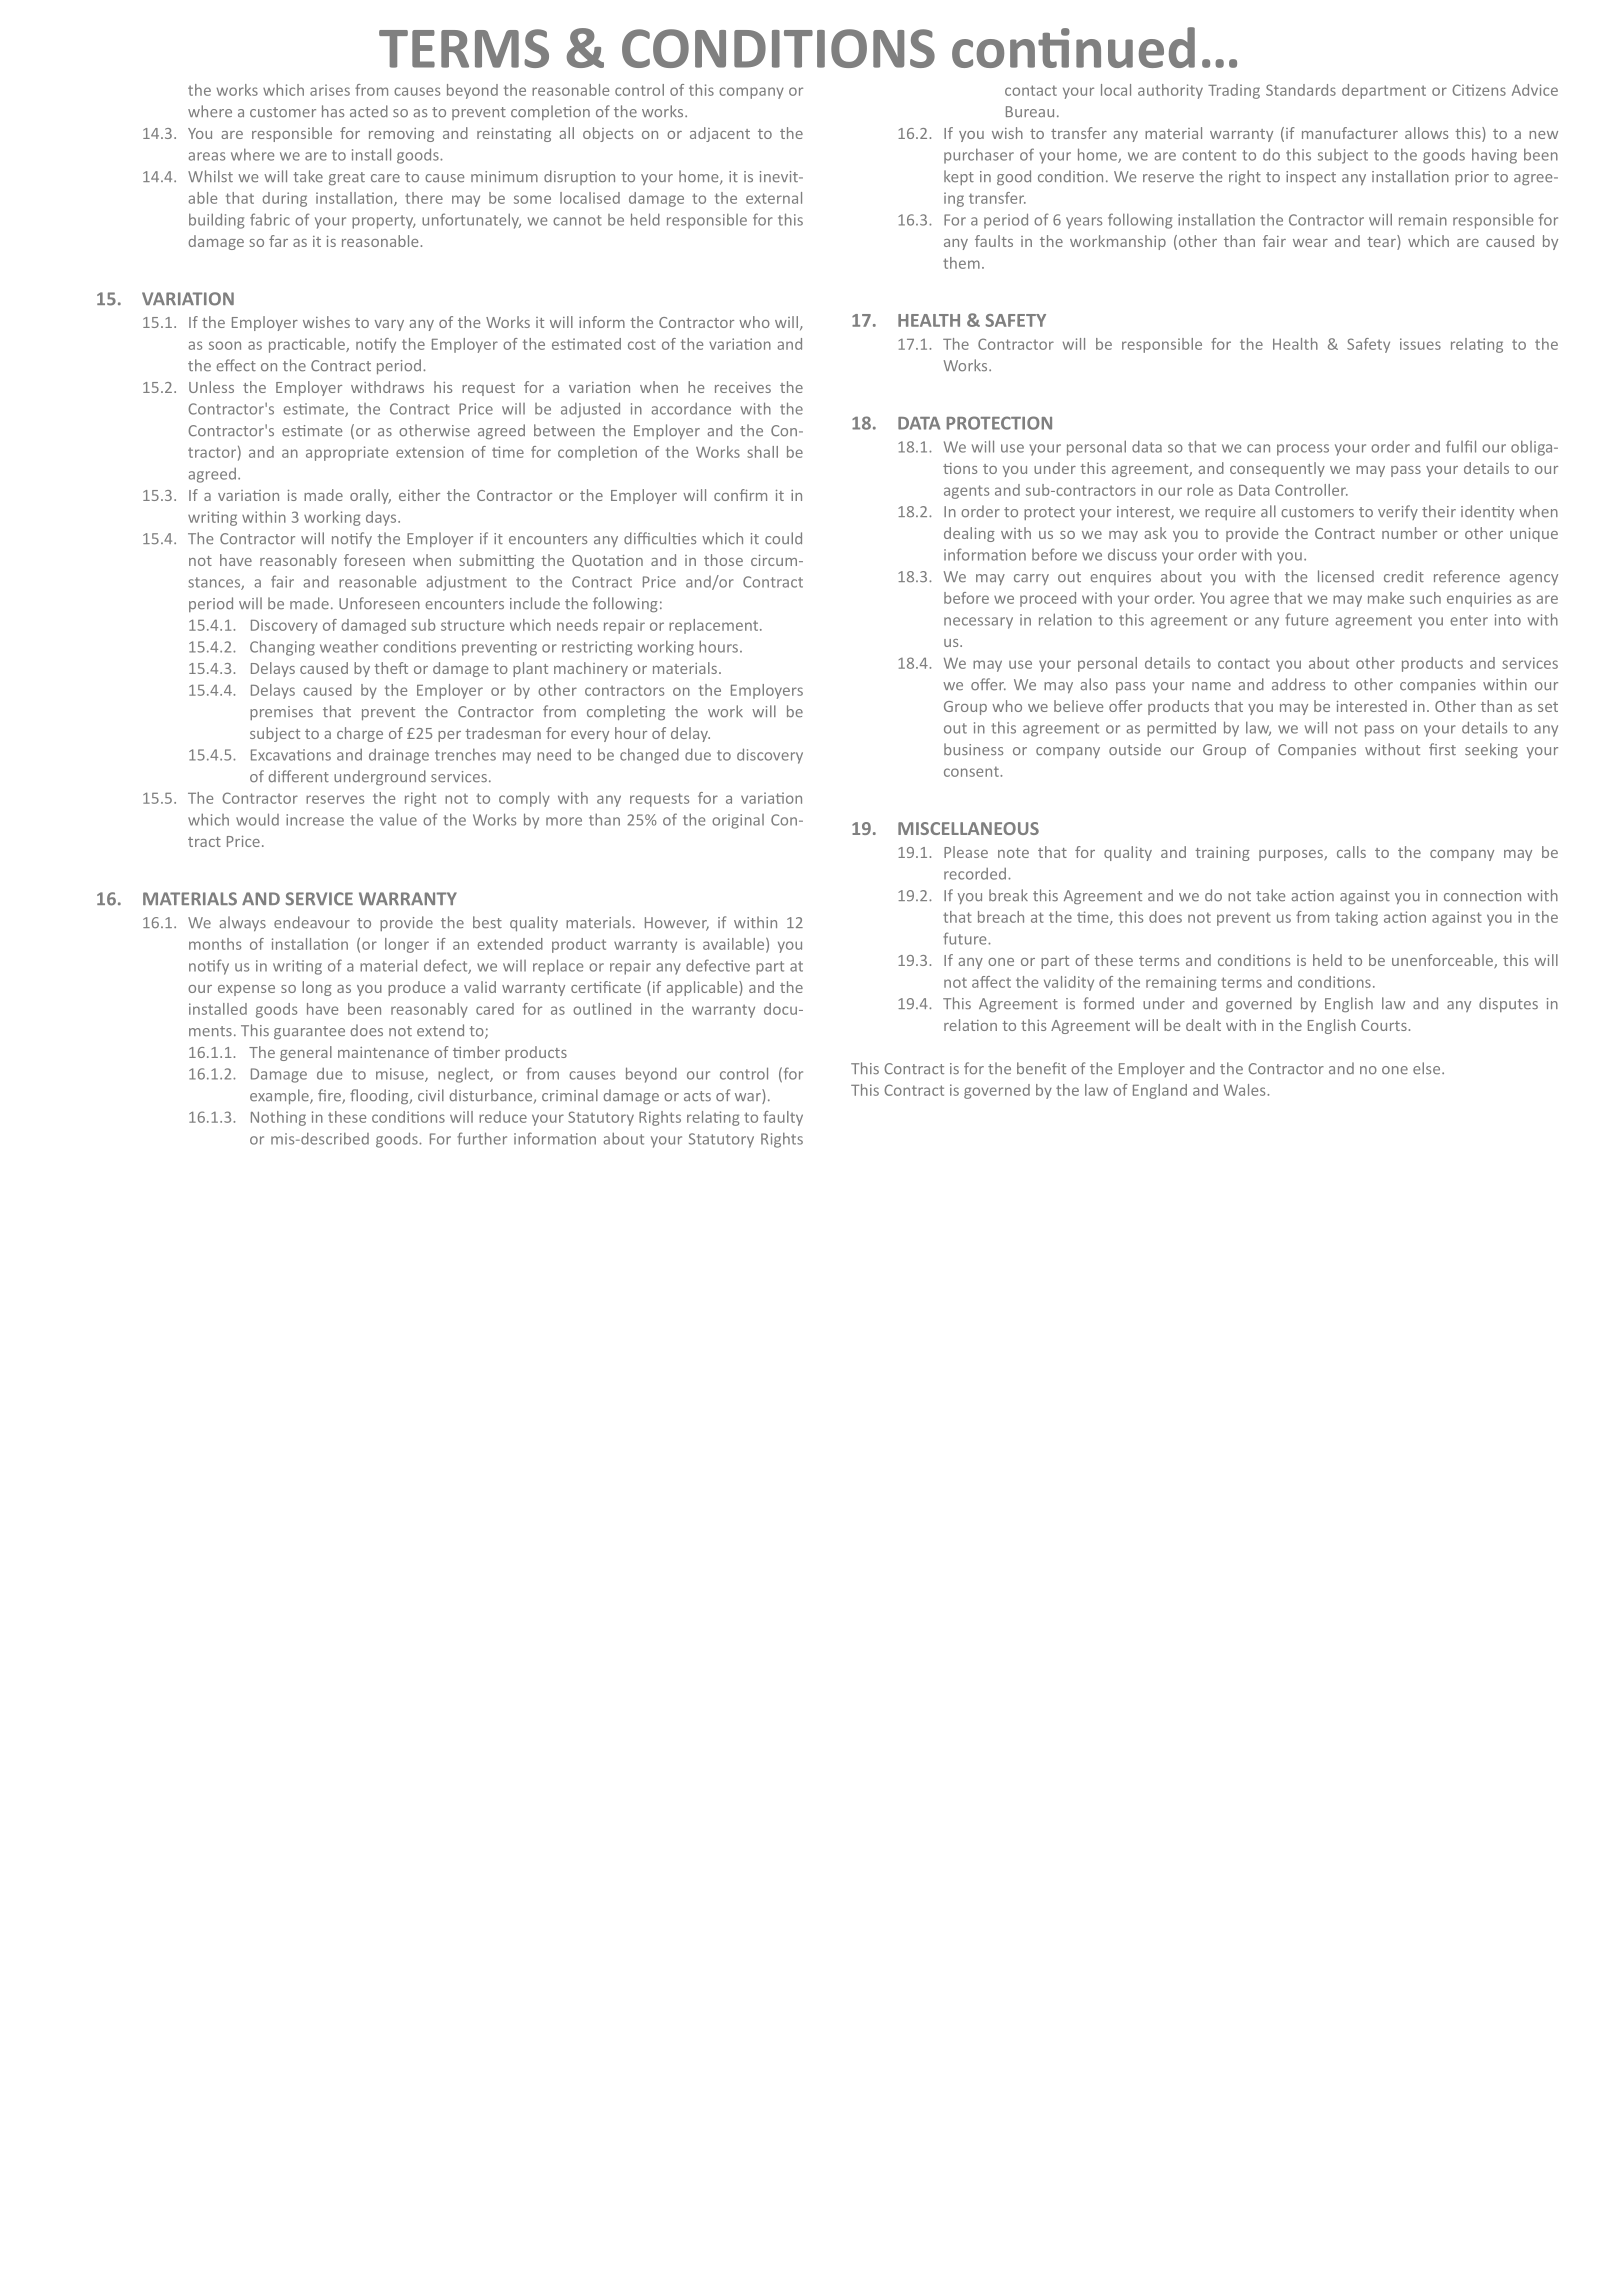 The width and height of the screenshot is (1609, 2276). I want to click on drainage, so click(399, 756).
